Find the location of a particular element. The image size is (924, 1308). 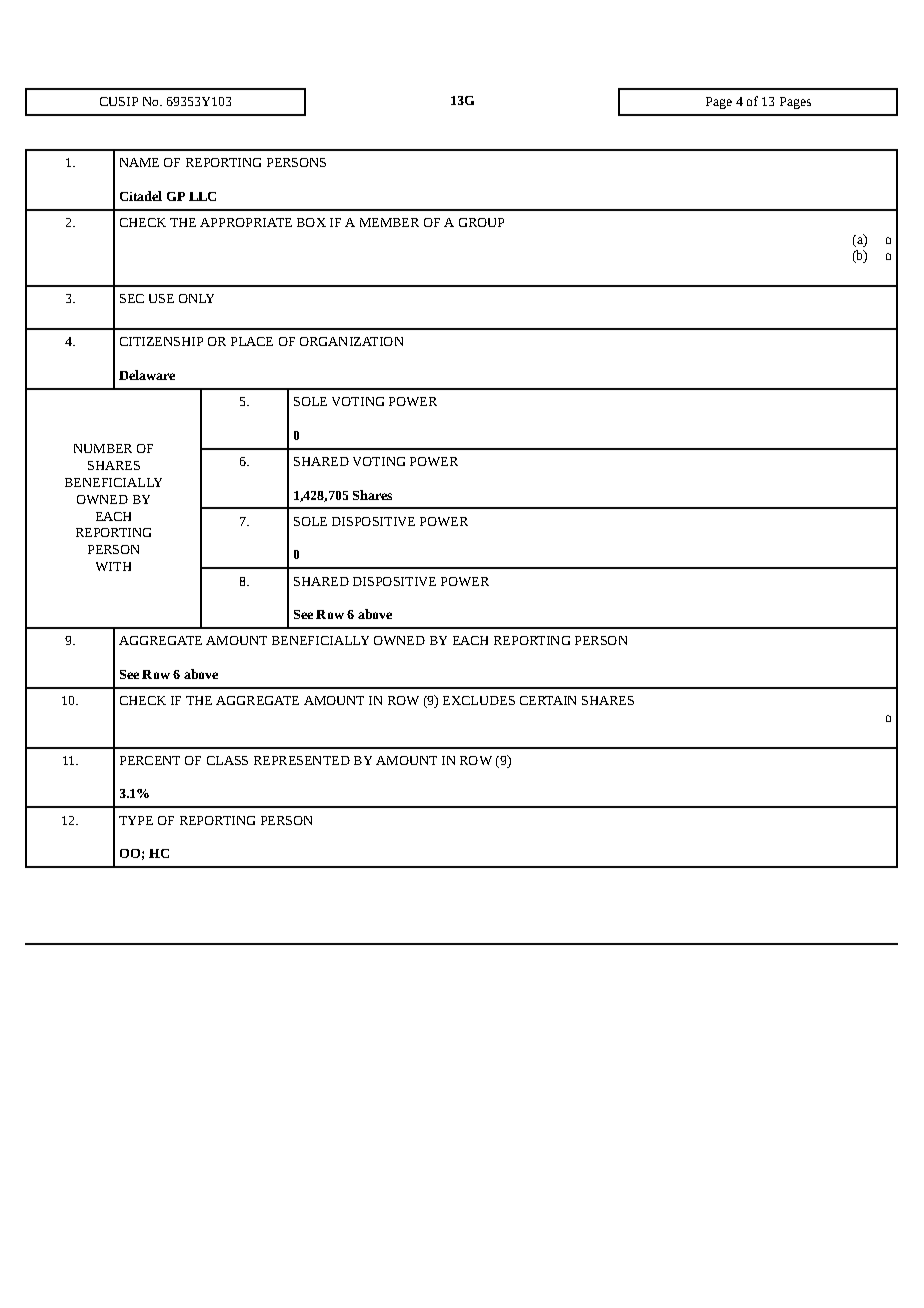

TYPE is located at coordinates (136, 820).
